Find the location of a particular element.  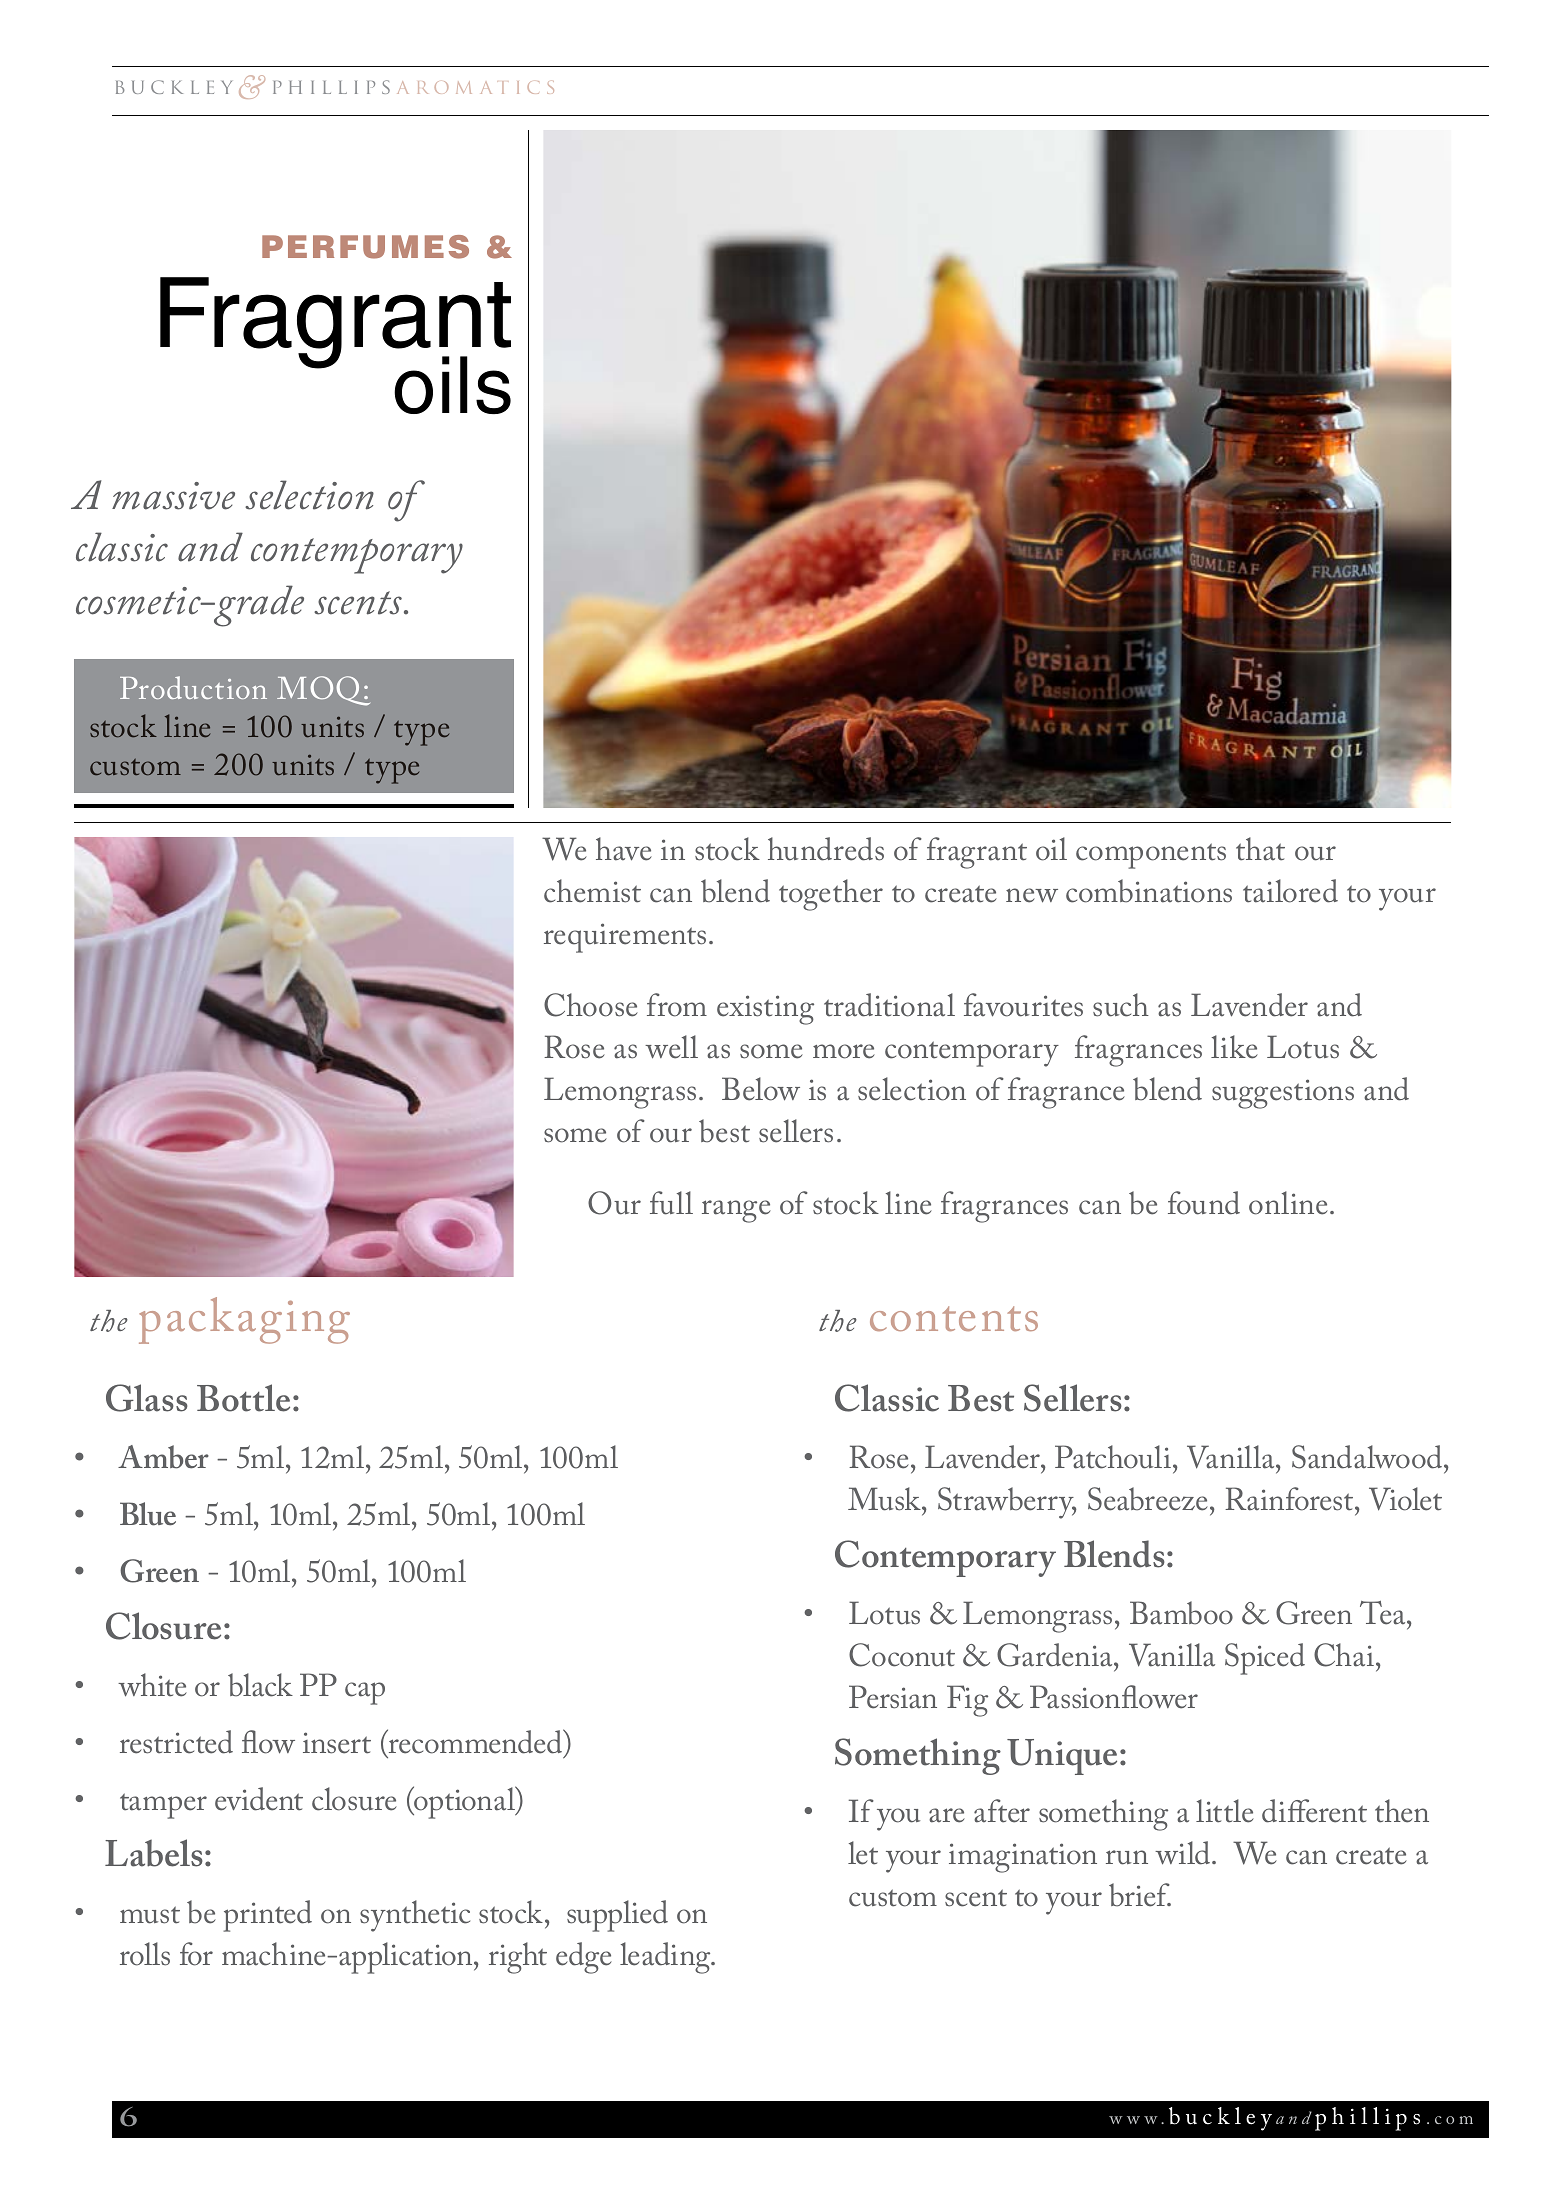

that is located at coordinates (1260, 849).
